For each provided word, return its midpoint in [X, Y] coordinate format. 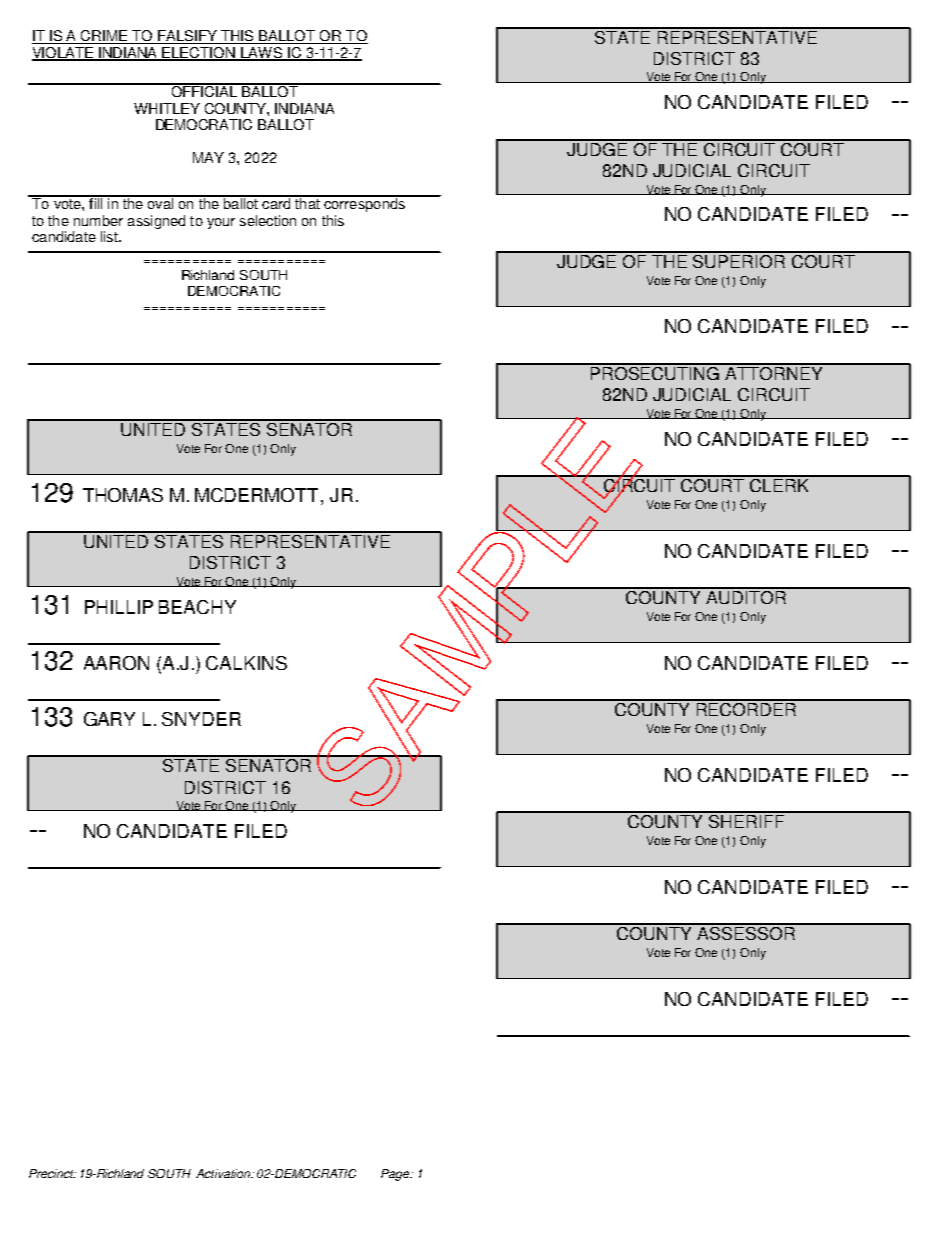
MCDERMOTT [256, 495]
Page [396, 1175]
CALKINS [246, 663]
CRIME [104, 37]
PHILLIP [119, 607]
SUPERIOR [740, 260]
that [307, 202]
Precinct [52, 1173]
